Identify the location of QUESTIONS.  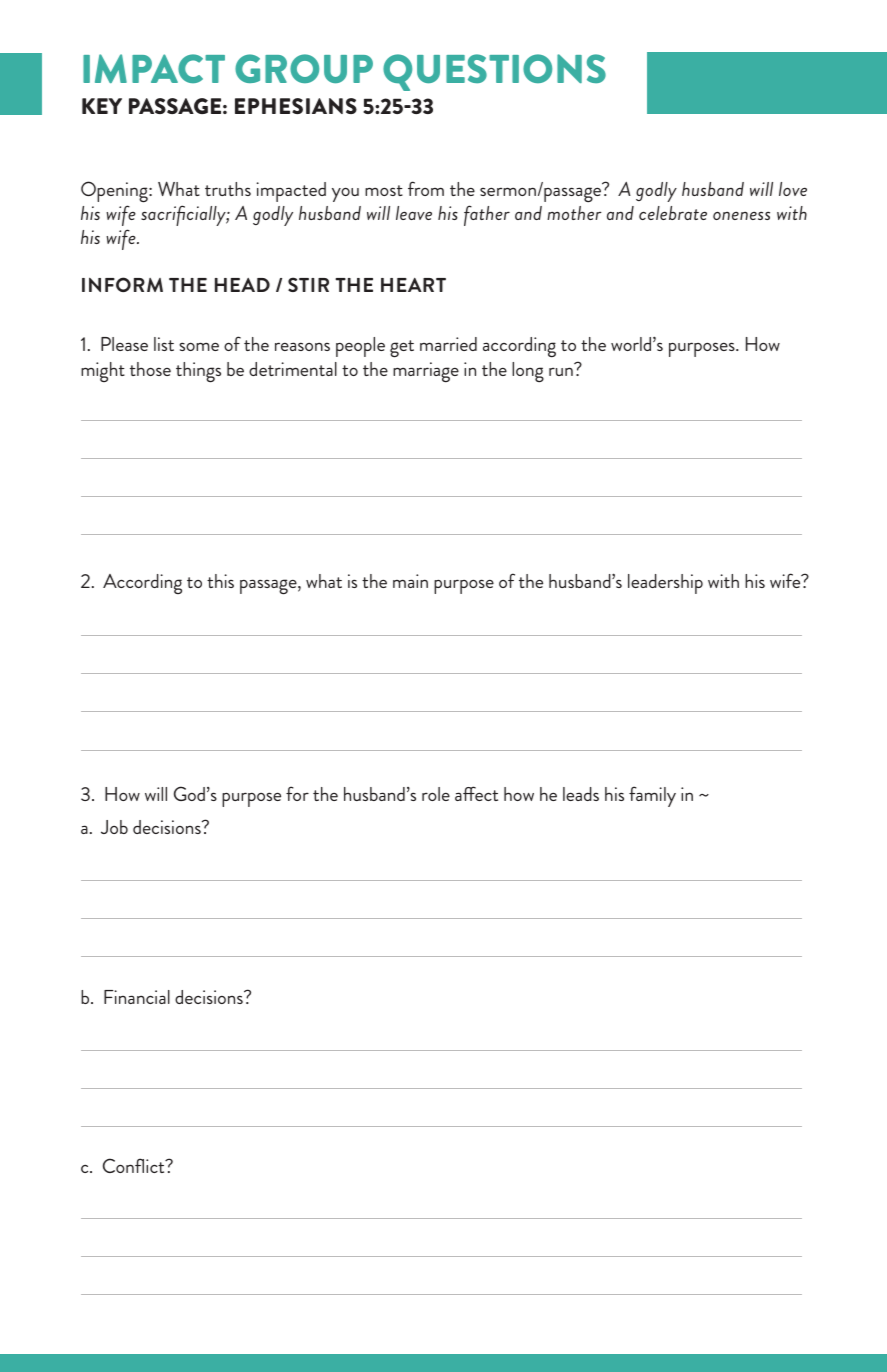
(494, 72).
